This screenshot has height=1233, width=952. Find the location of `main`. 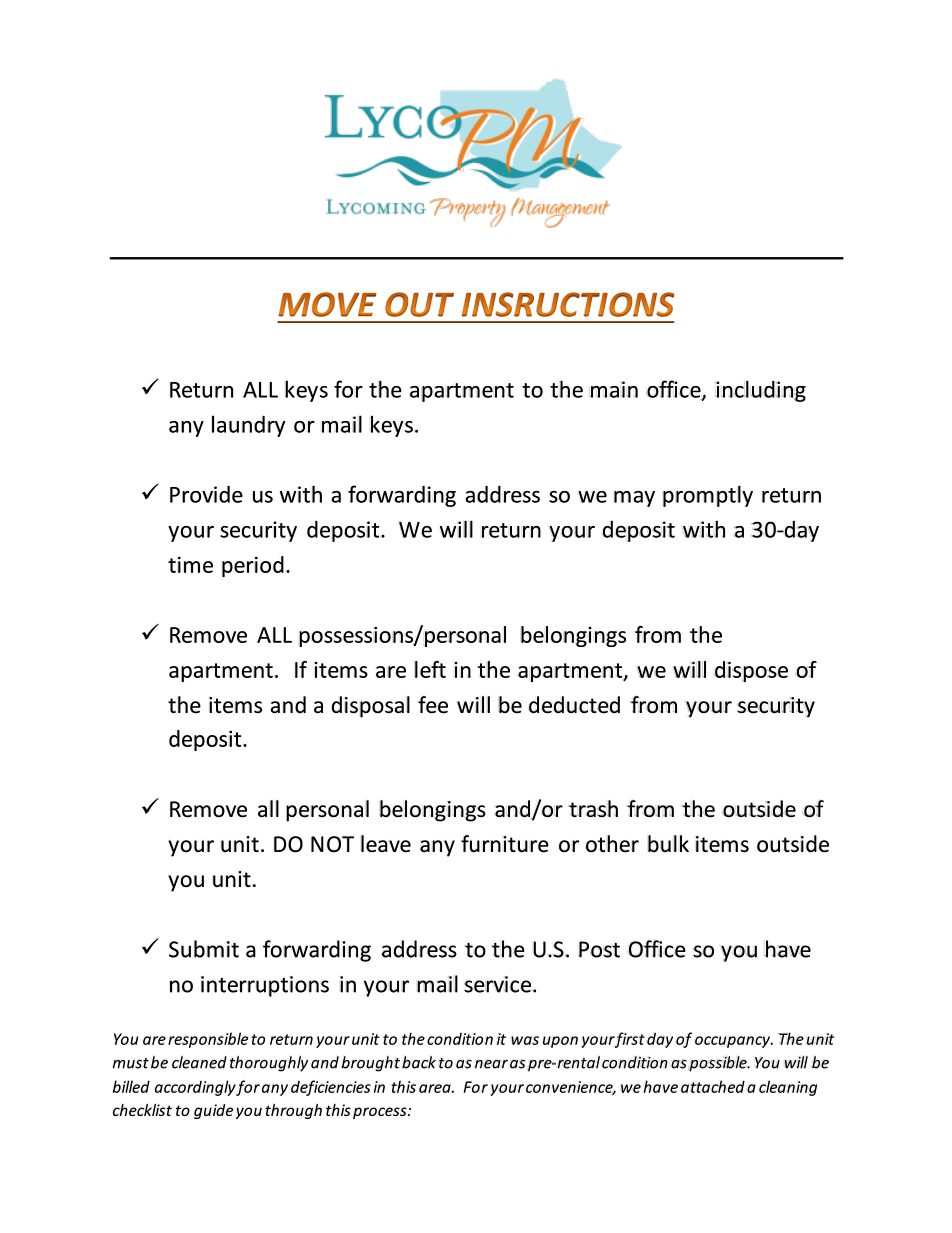

main is located at coordinates (614, 389).
